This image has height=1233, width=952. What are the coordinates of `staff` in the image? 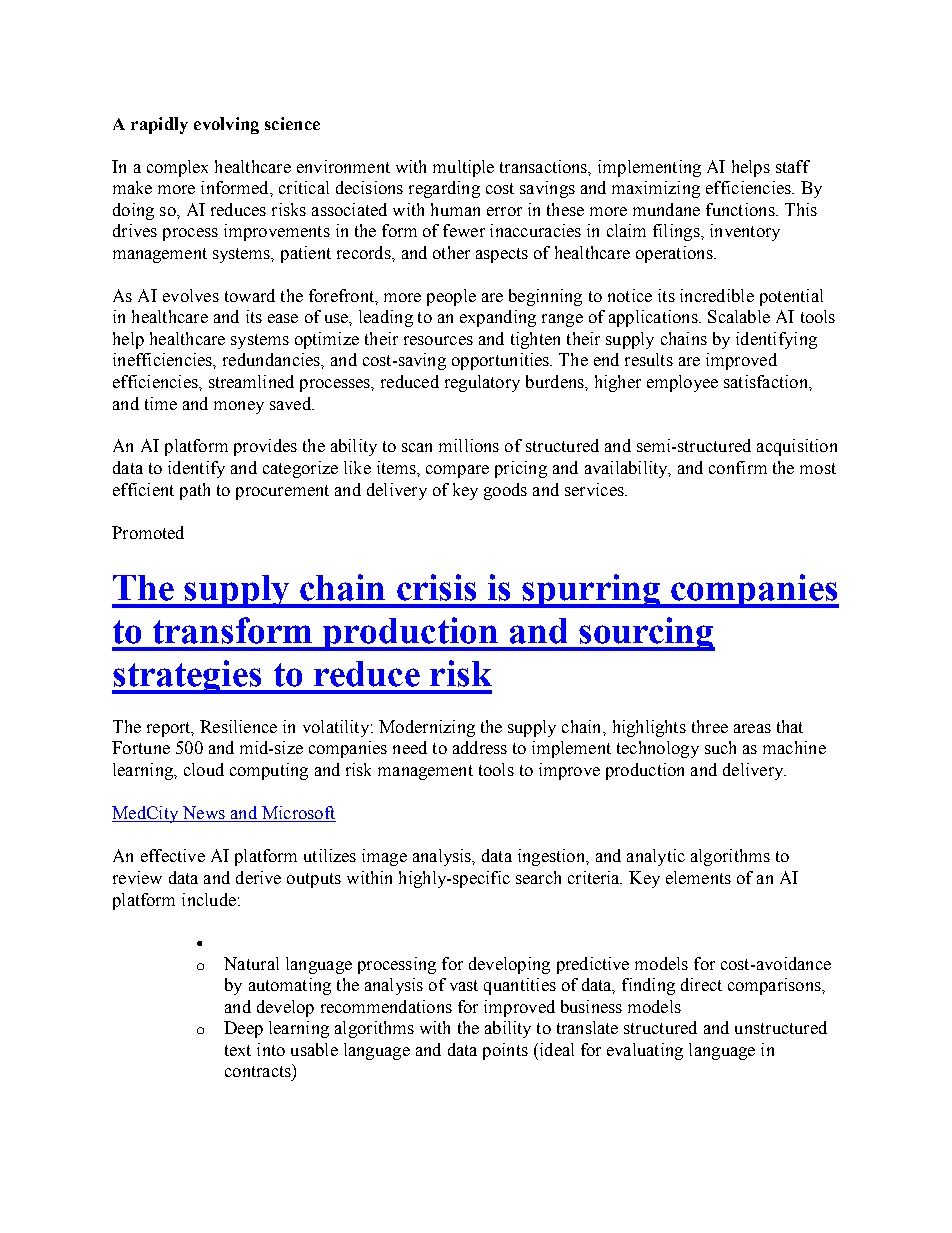 It's located at (793, 166).
